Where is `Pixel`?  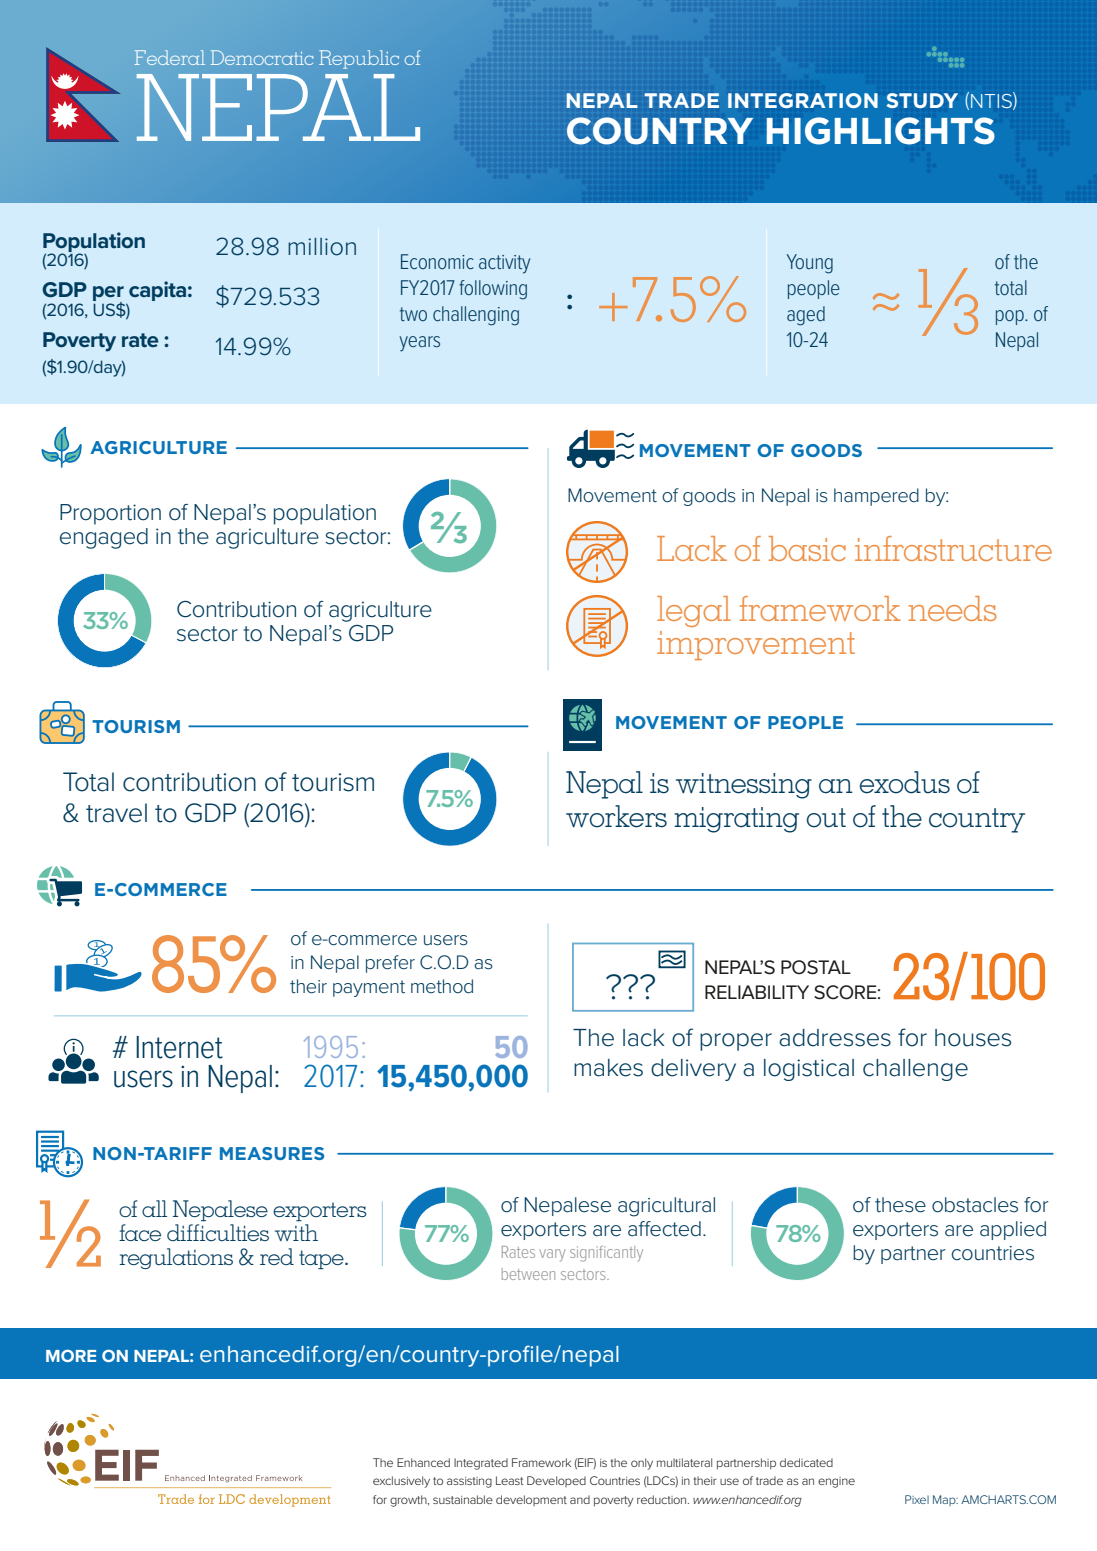 Pixel is located at coordinates (917, 1499).
